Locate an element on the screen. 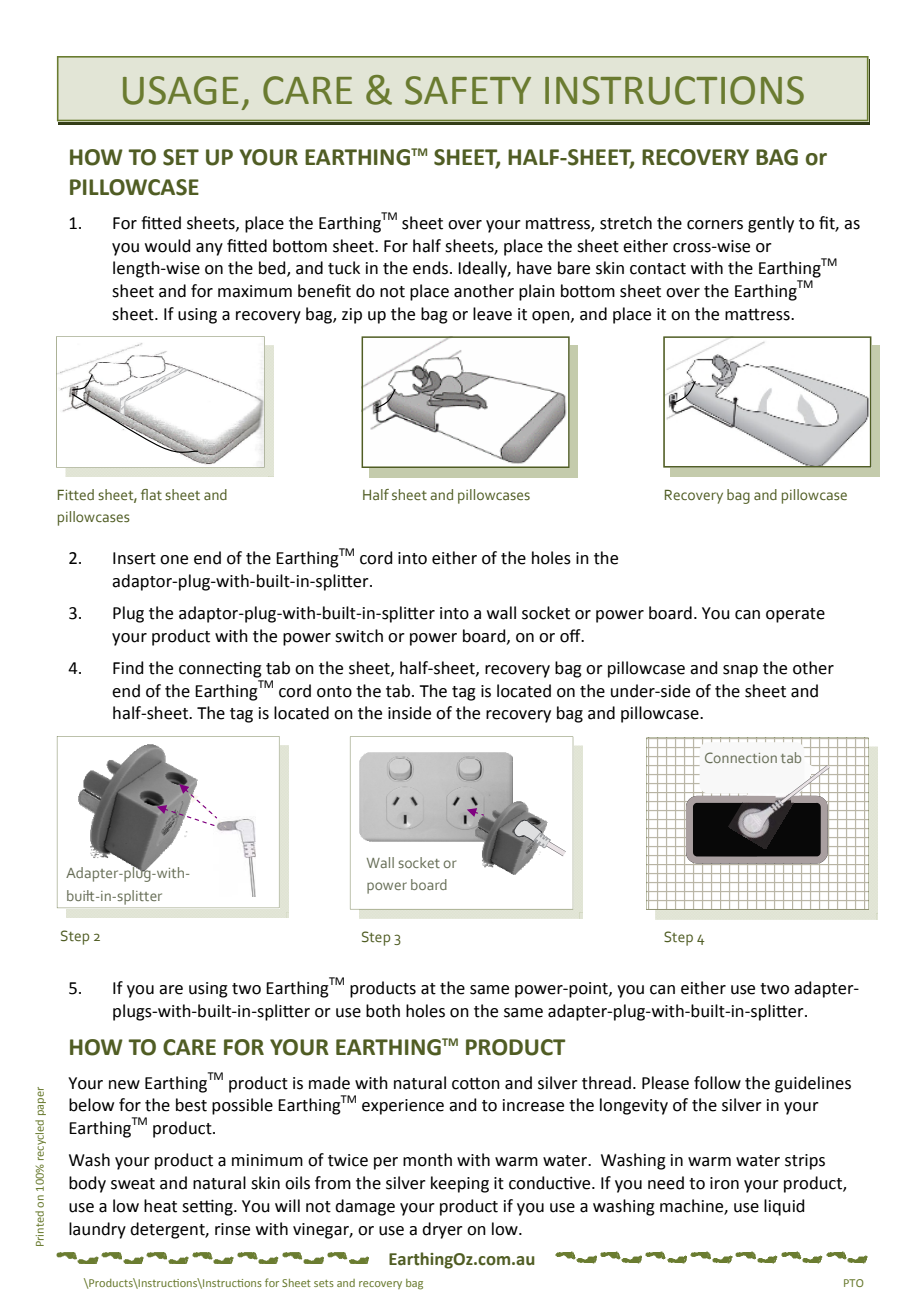 This screenshot has height=1308, width=924. switch is located at coordinates (359, 636).
